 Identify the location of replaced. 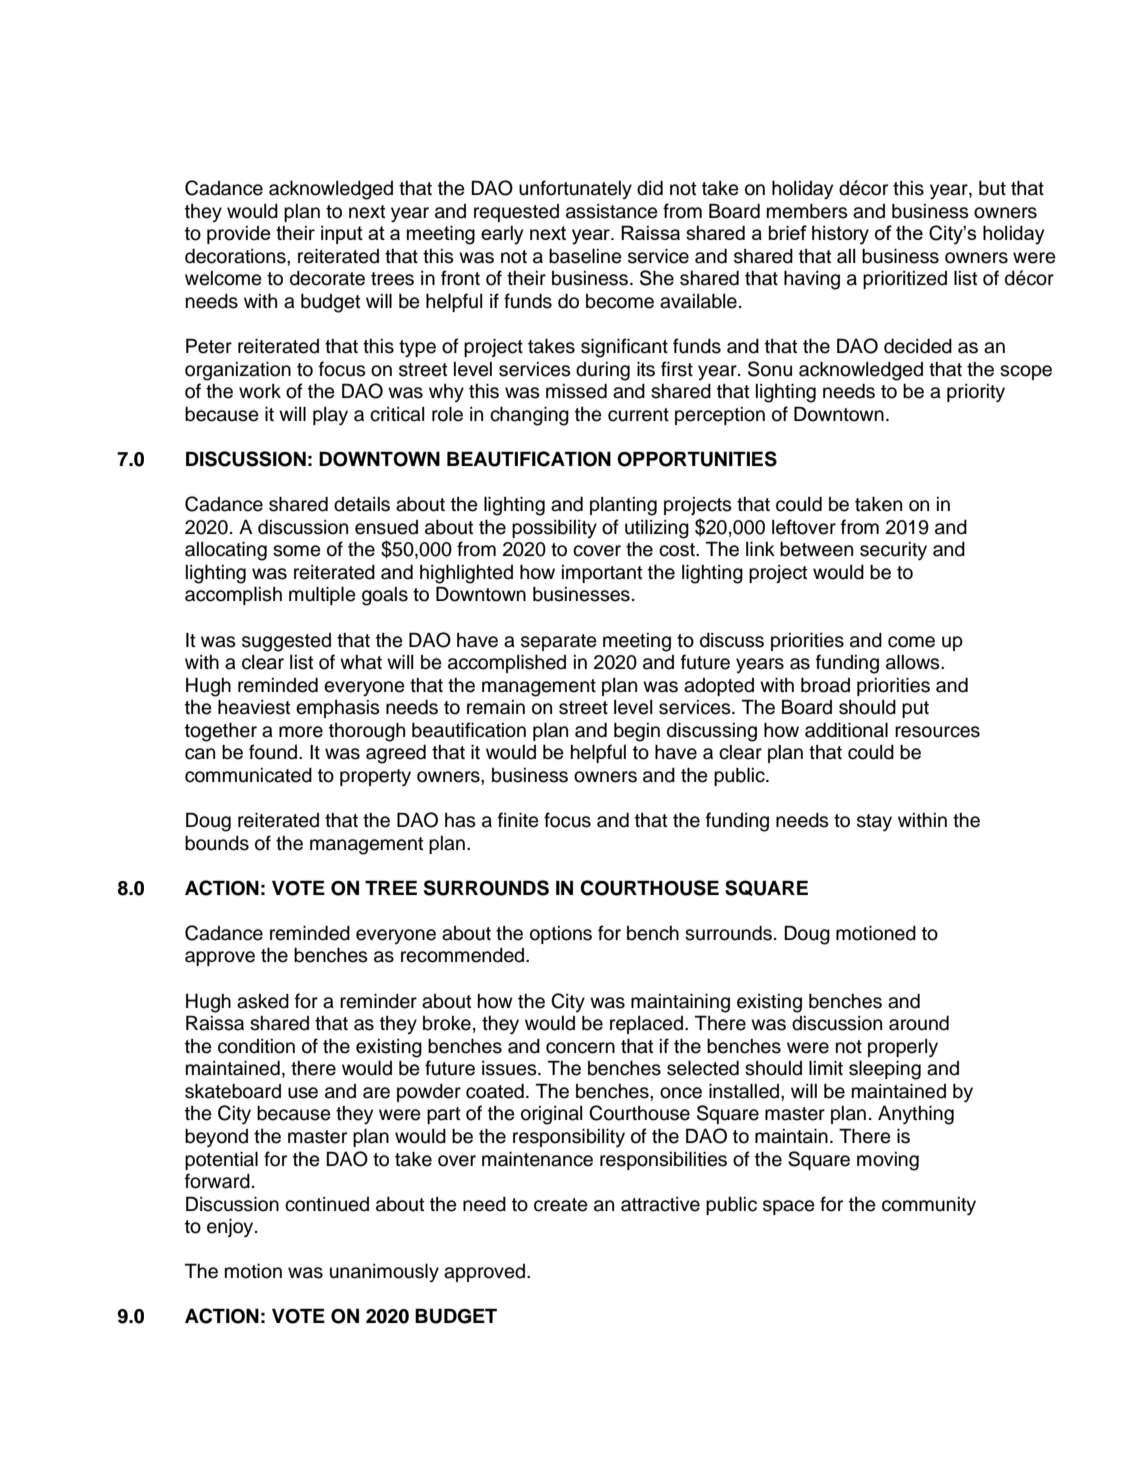
(648, 1025).
